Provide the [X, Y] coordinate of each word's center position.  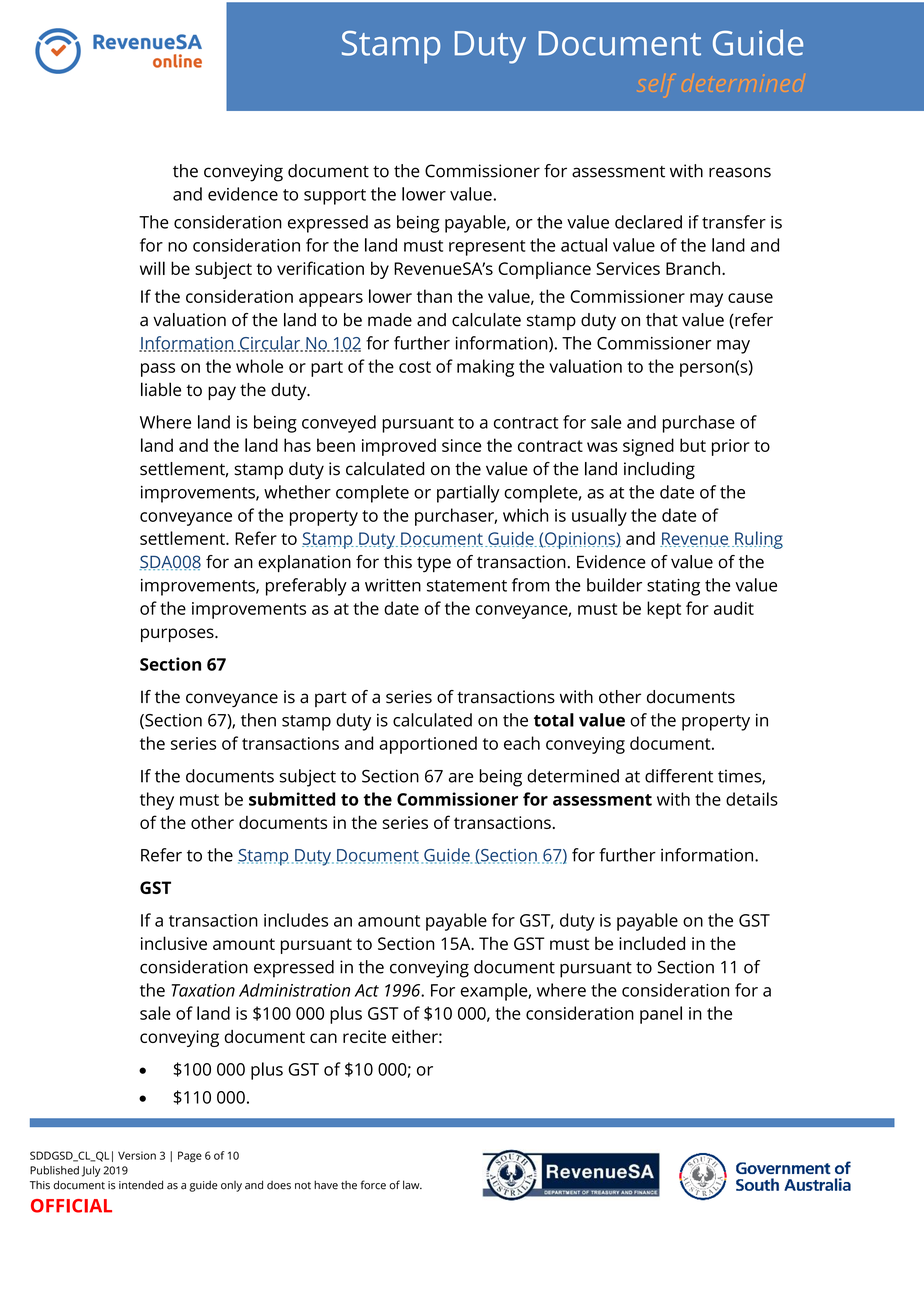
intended [141, 1185]
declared [648, 222]
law [412, 1185]
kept [664, 610]
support [335, 197]
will [152, 268]
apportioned [428, 745]
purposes [178, 635]
